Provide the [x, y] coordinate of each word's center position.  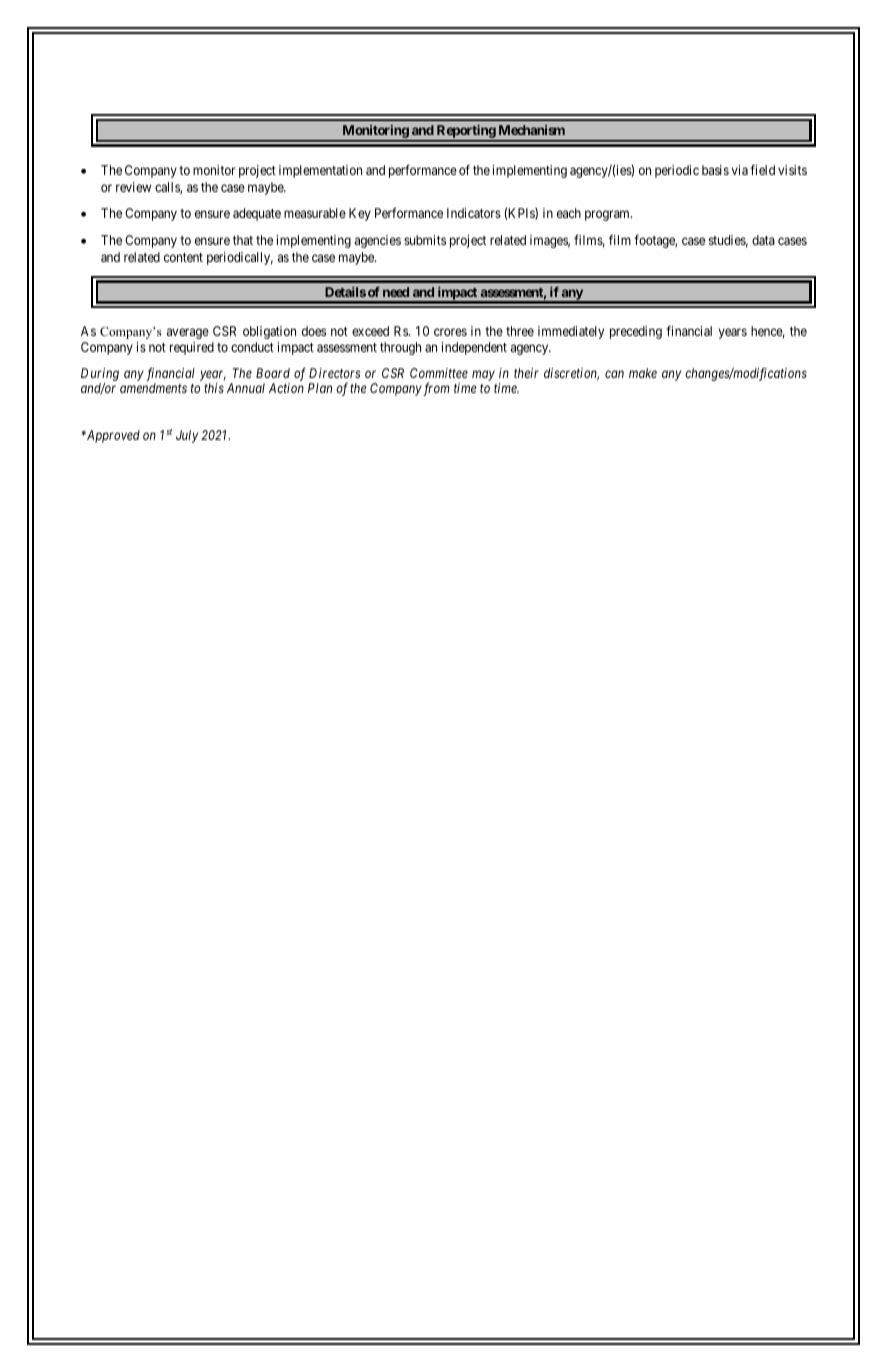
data [763, 240]
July [187, 436]
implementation [320, 171]
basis [715, 170]
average [188, 333]
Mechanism [532, 130]
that [243, 240]
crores [450, 332]
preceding [636, 332]
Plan [320, 388]
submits [425, 240]
